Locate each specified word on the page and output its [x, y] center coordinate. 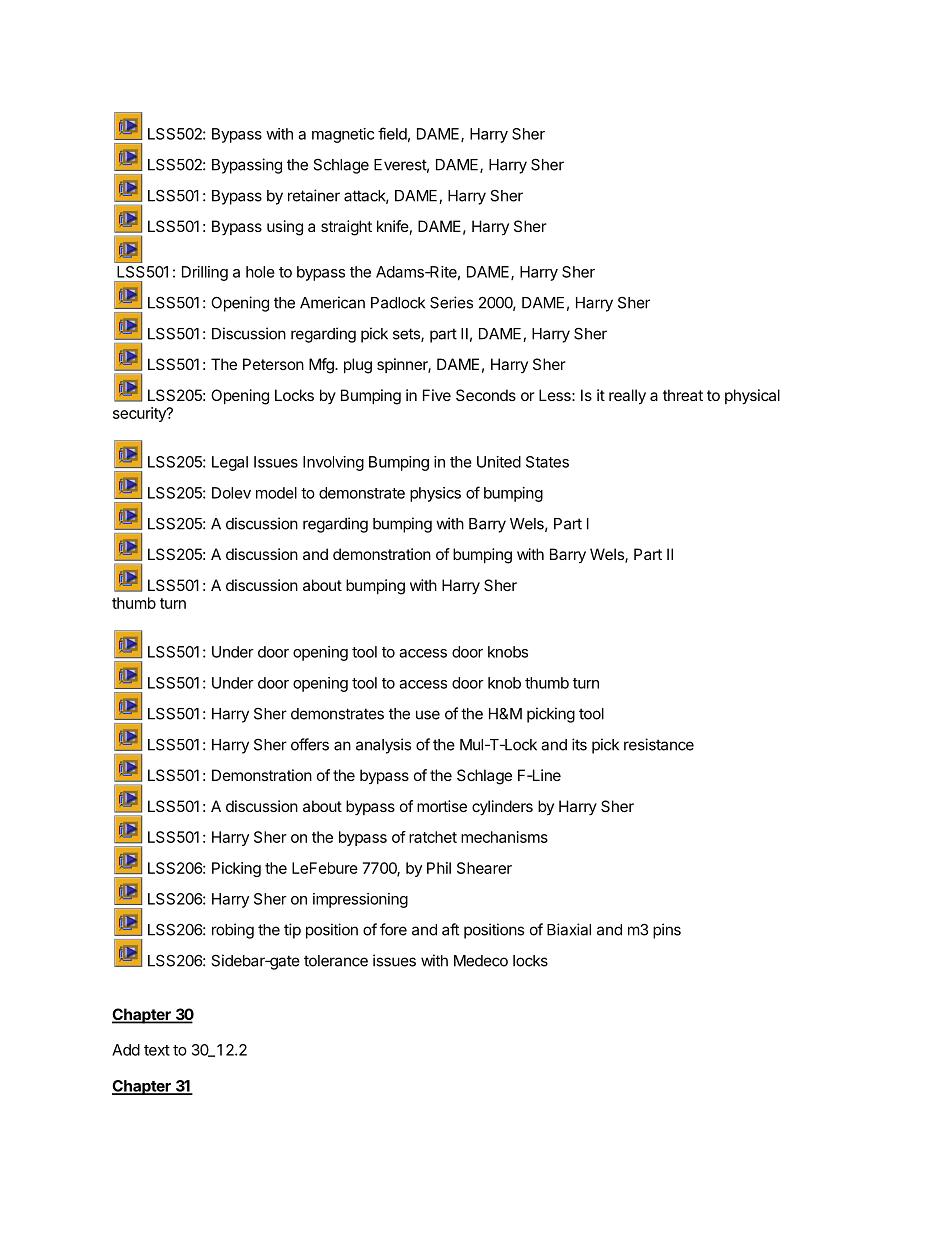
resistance [659, 744]
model [276, 493]
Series [451, 302]
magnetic [343, 135]
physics [435, 494]
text [157, 1050]
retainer [314, 195]
